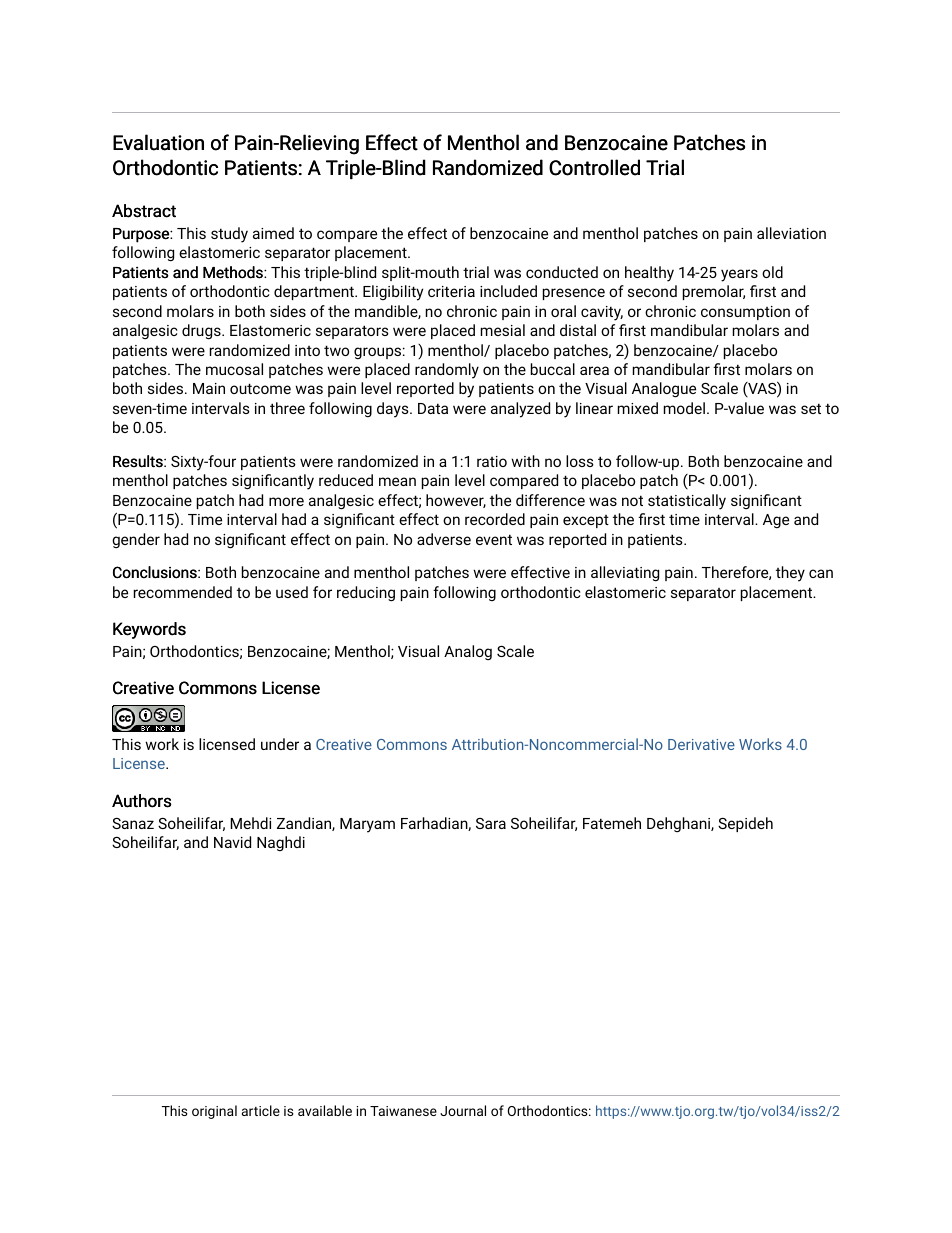  I want to click on study, so click(229, 235).
